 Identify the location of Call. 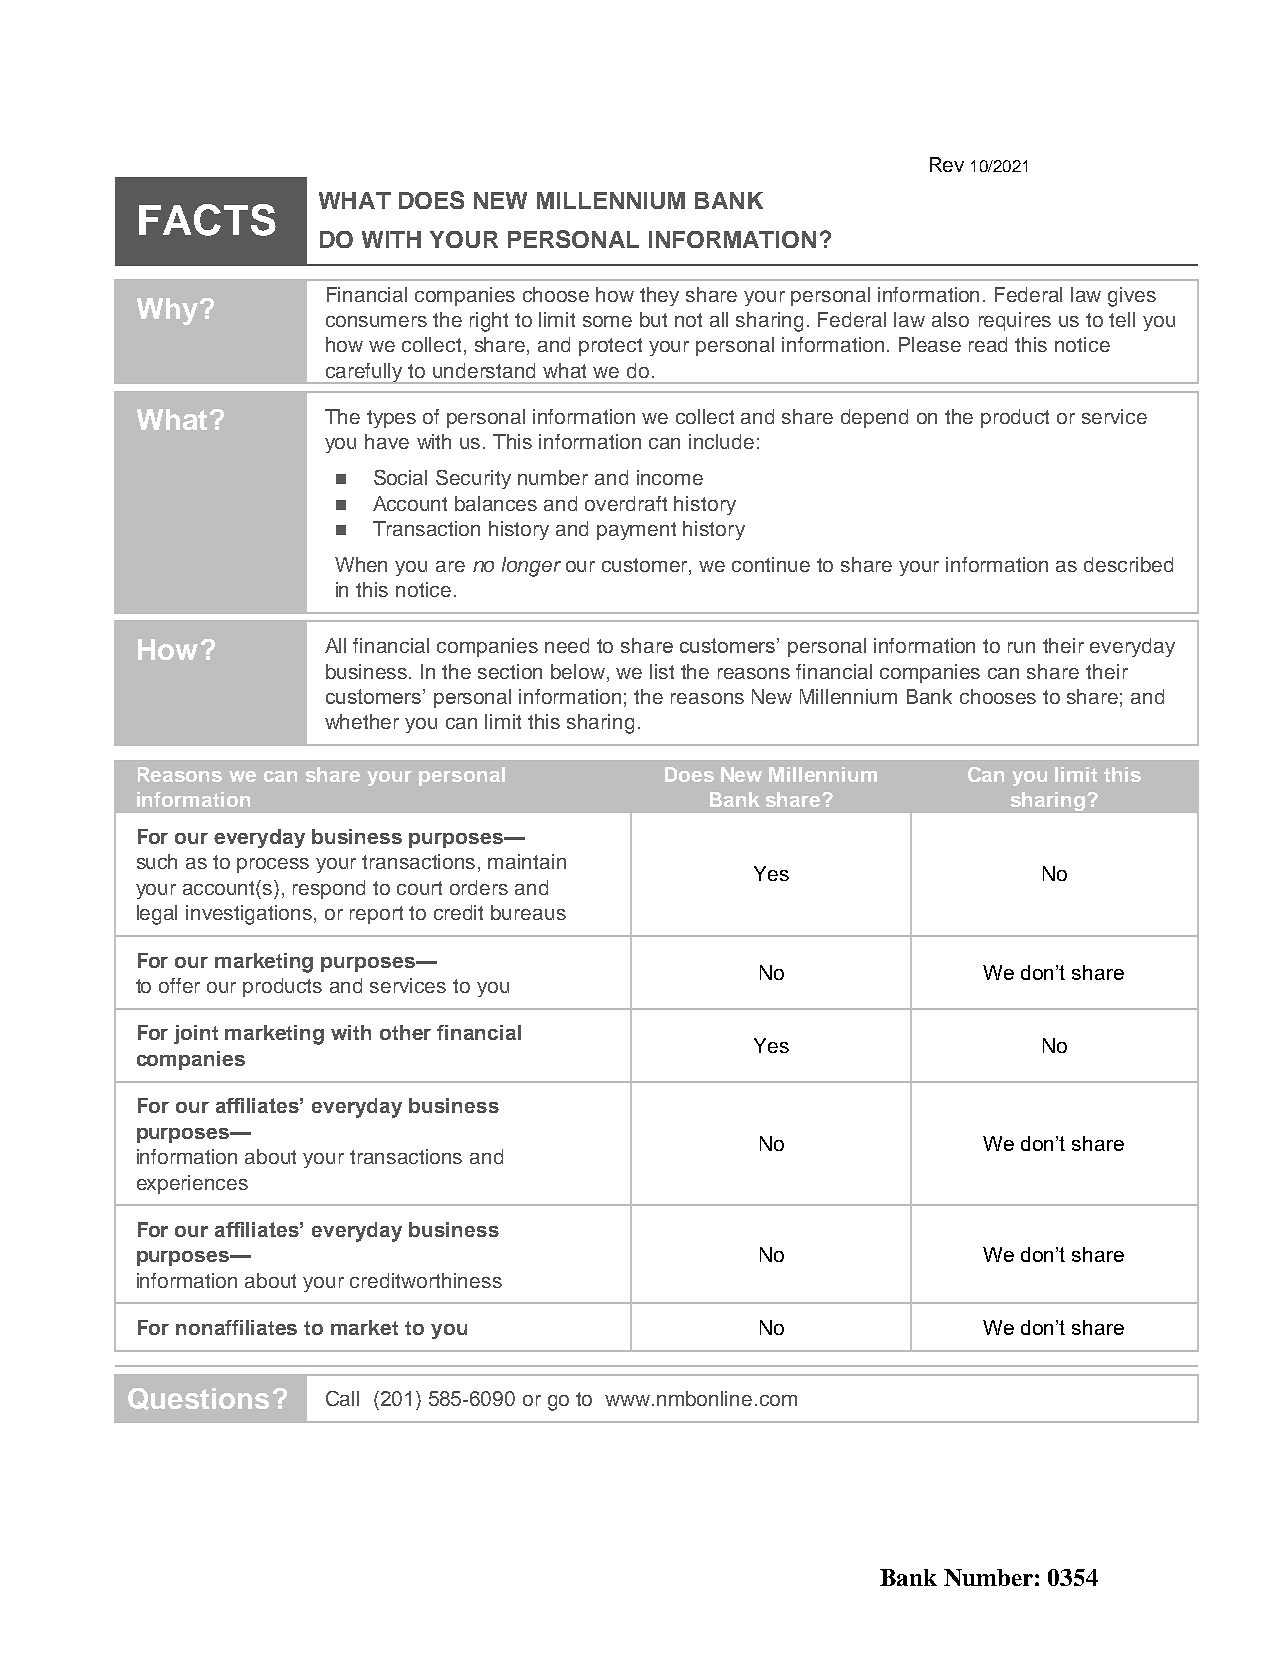
(342, 1398).
